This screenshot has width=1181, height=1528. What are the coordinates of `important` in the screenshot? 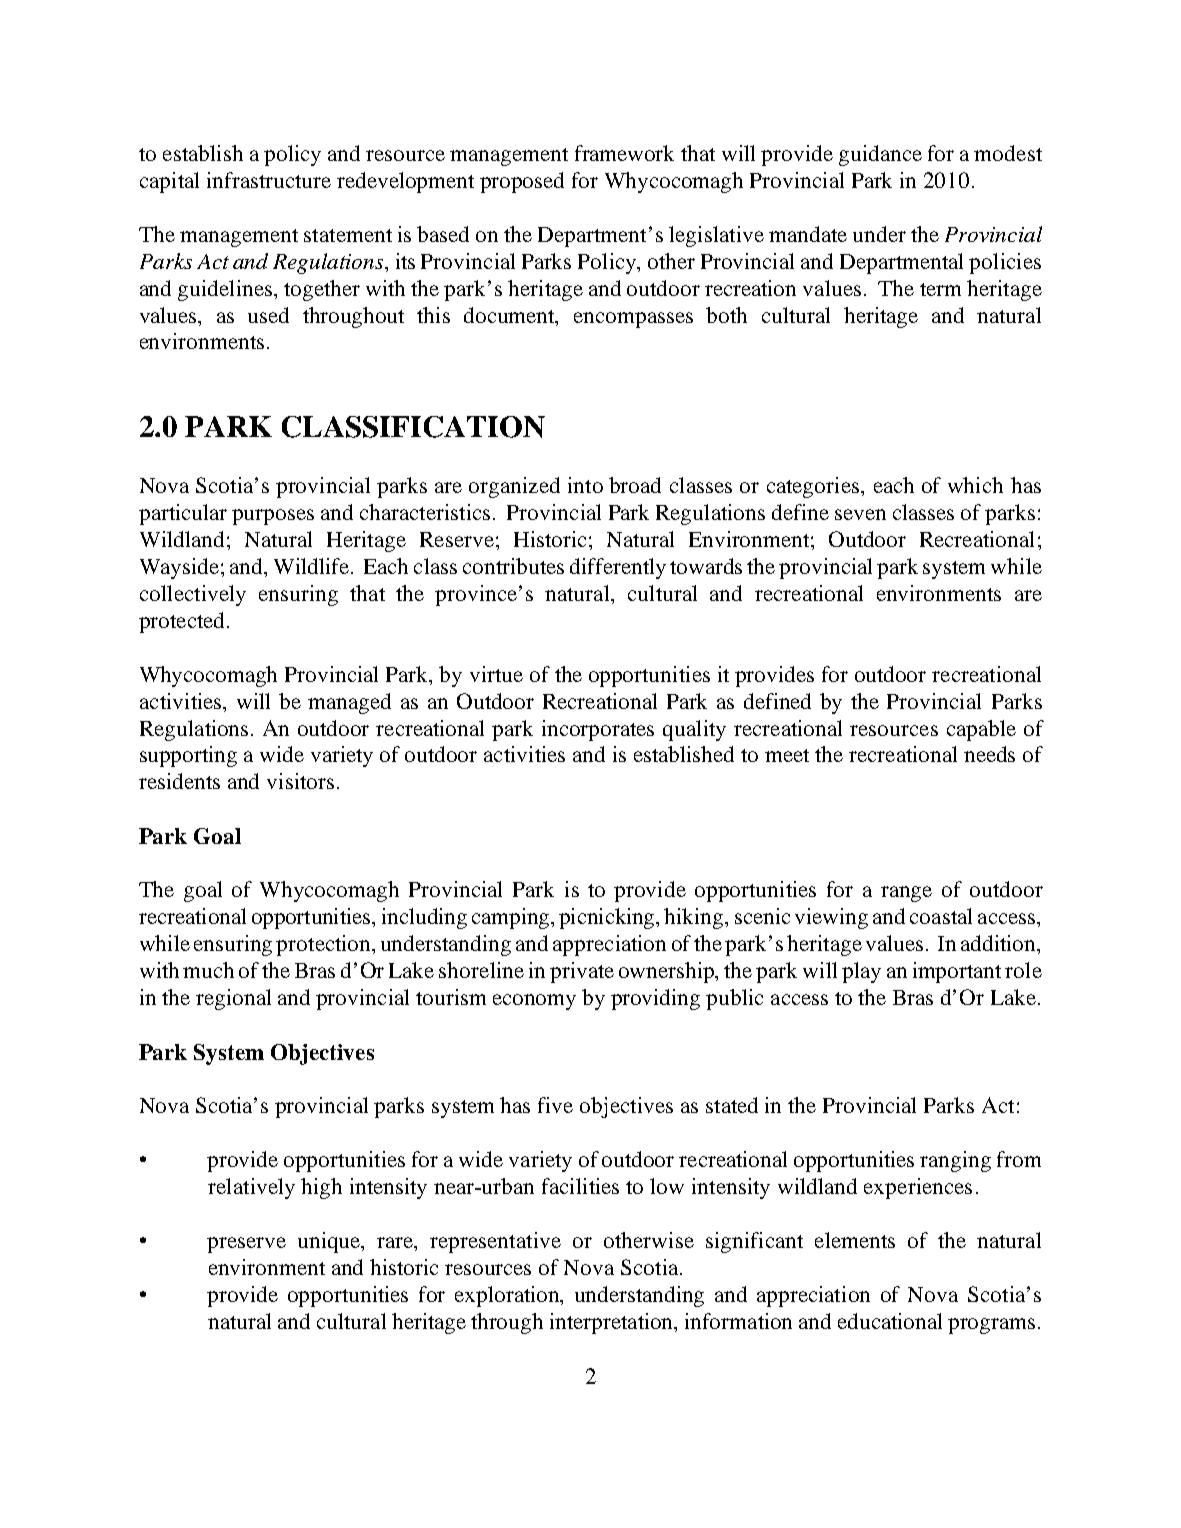 It's located at (957, 972).
